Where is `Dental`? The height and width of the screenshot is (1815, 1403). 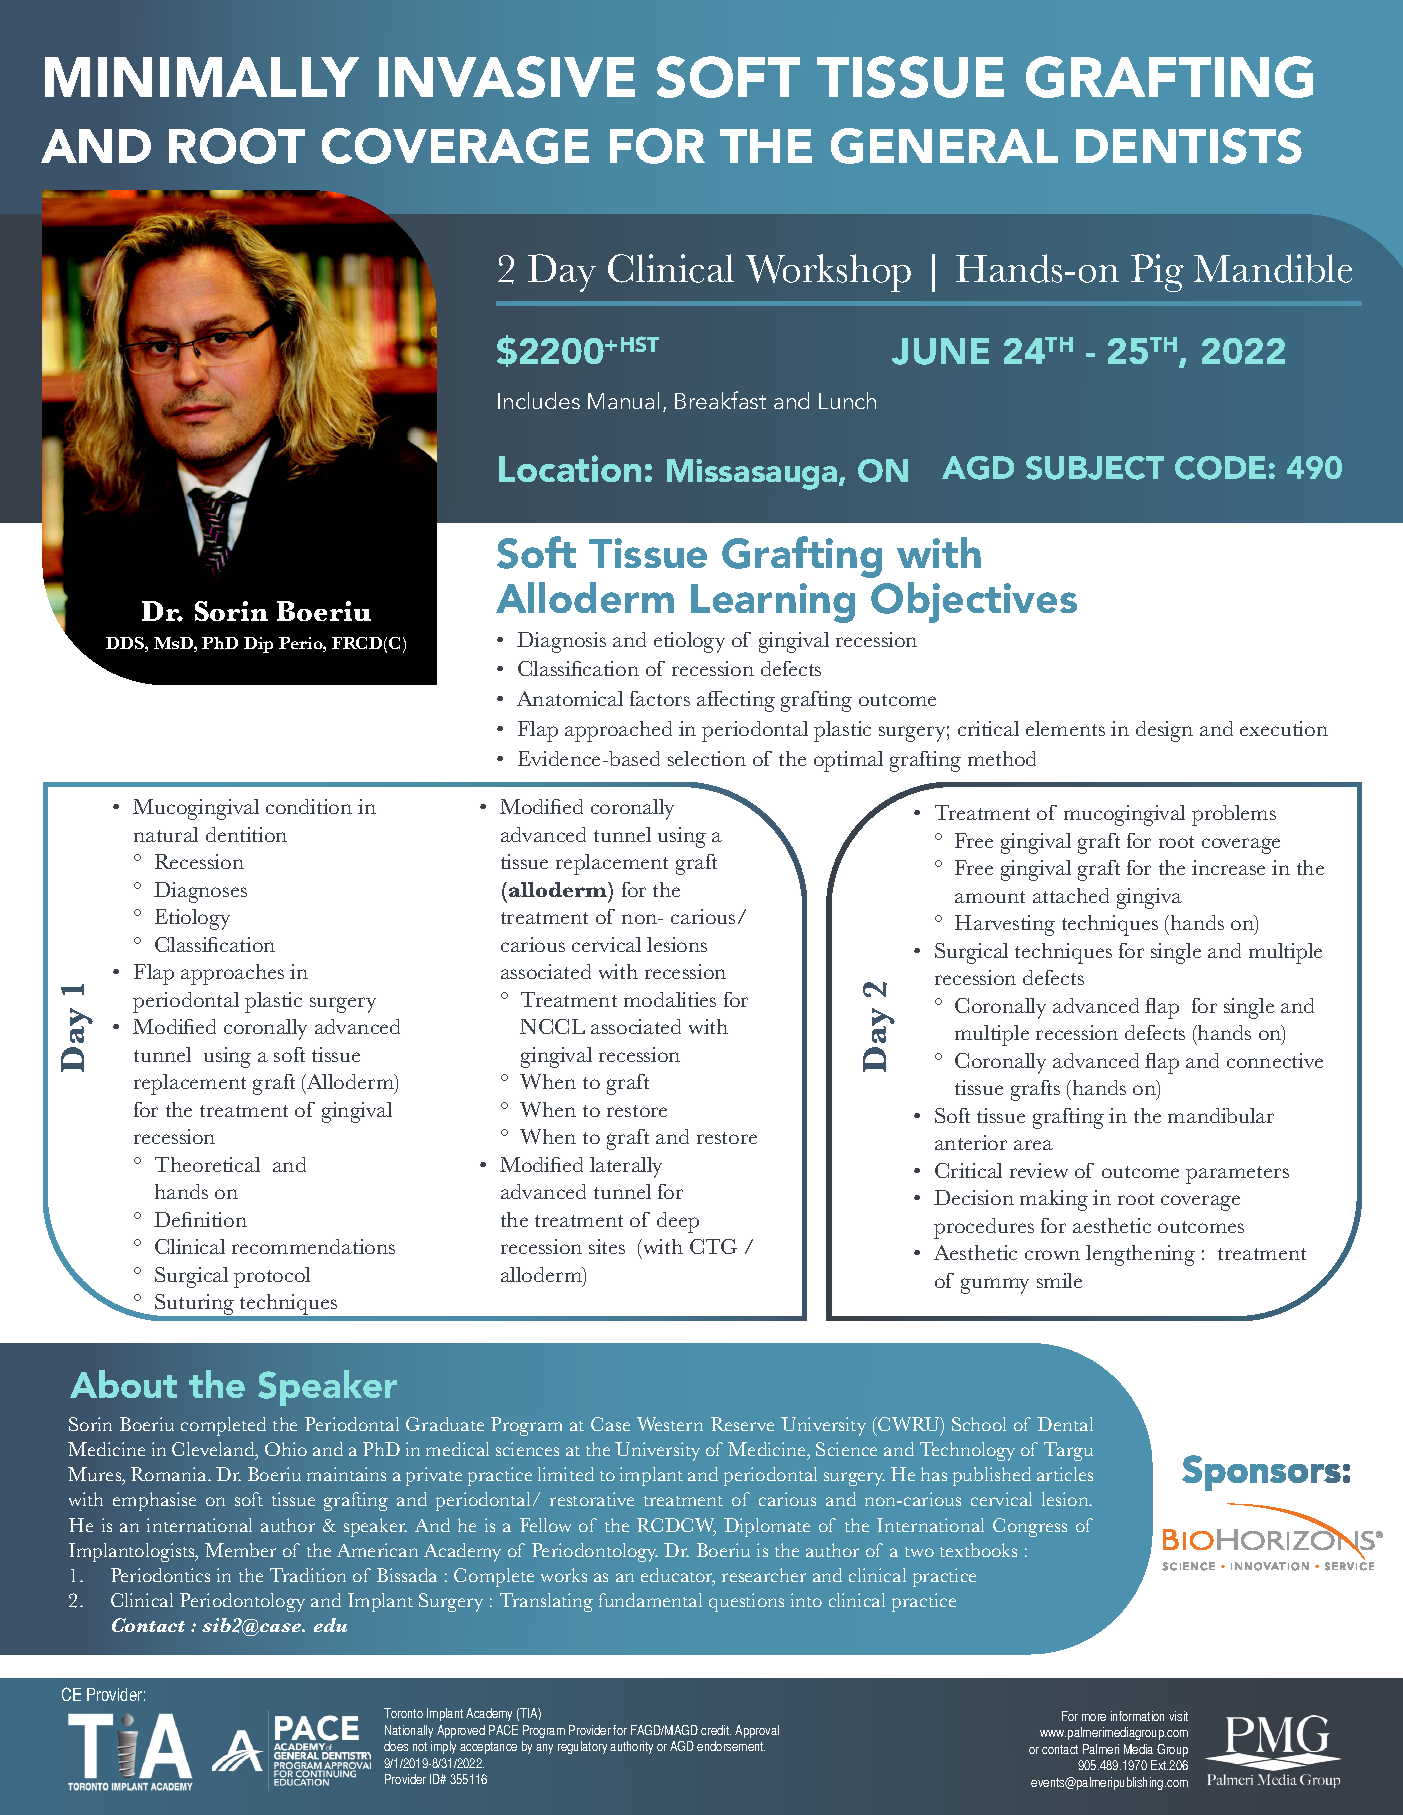
Dental is located at coordinates (1065, 1424).
